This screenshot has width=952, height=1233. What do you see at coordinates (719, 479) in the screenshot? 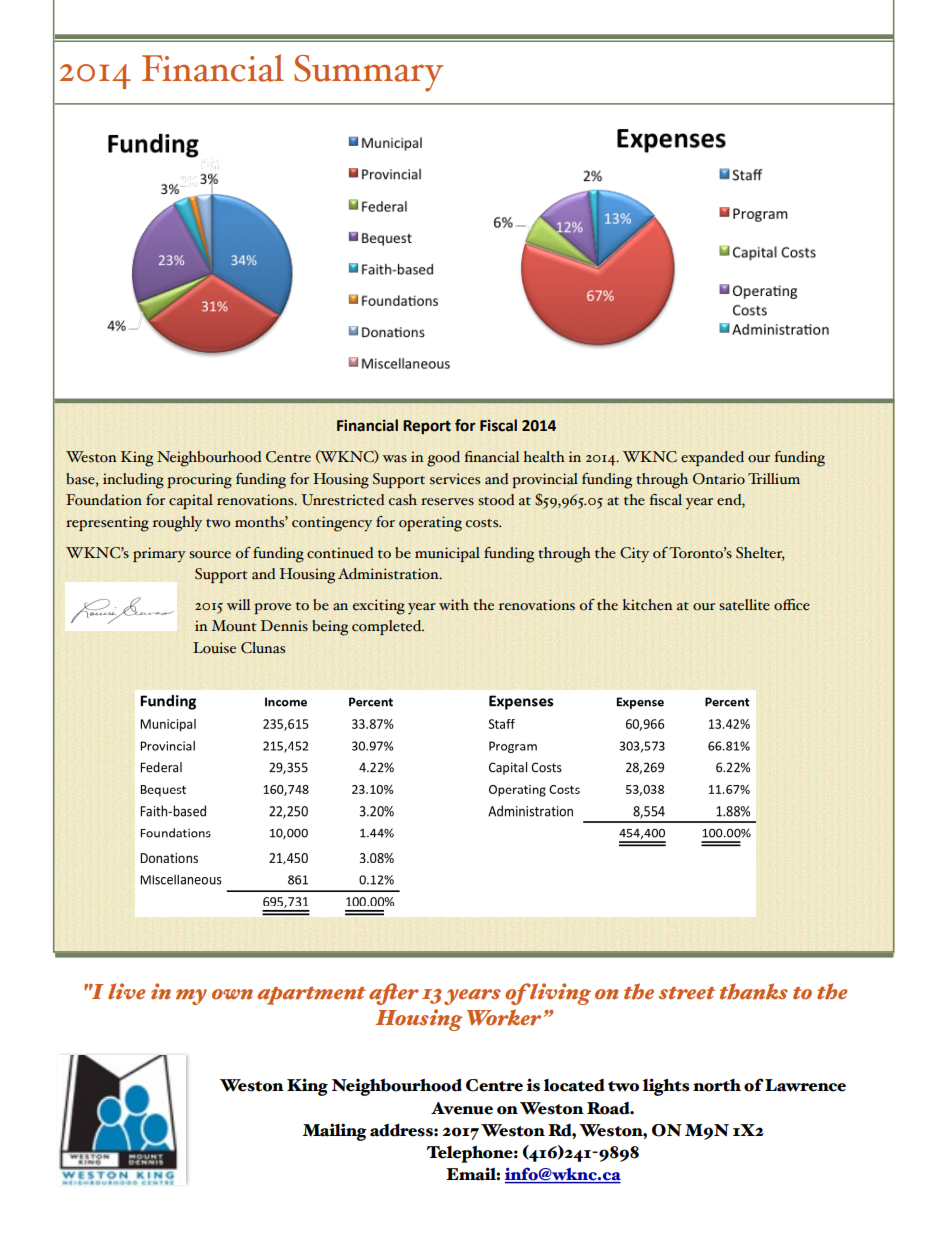
I see `Ontario` at bounding box center [719, 479].
